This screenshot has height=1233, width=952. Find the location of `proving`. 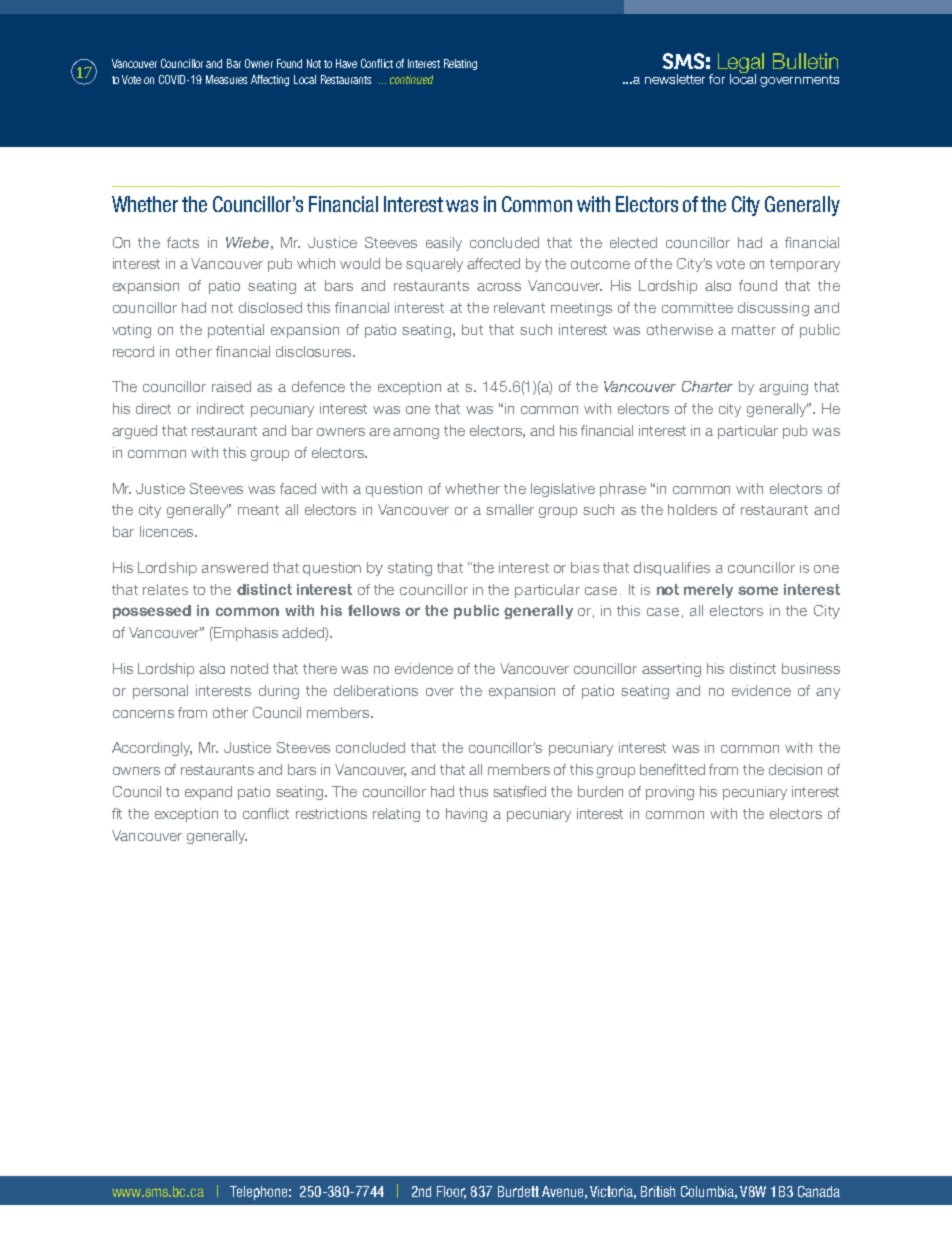

proving is located at coordinates (670, 793).
